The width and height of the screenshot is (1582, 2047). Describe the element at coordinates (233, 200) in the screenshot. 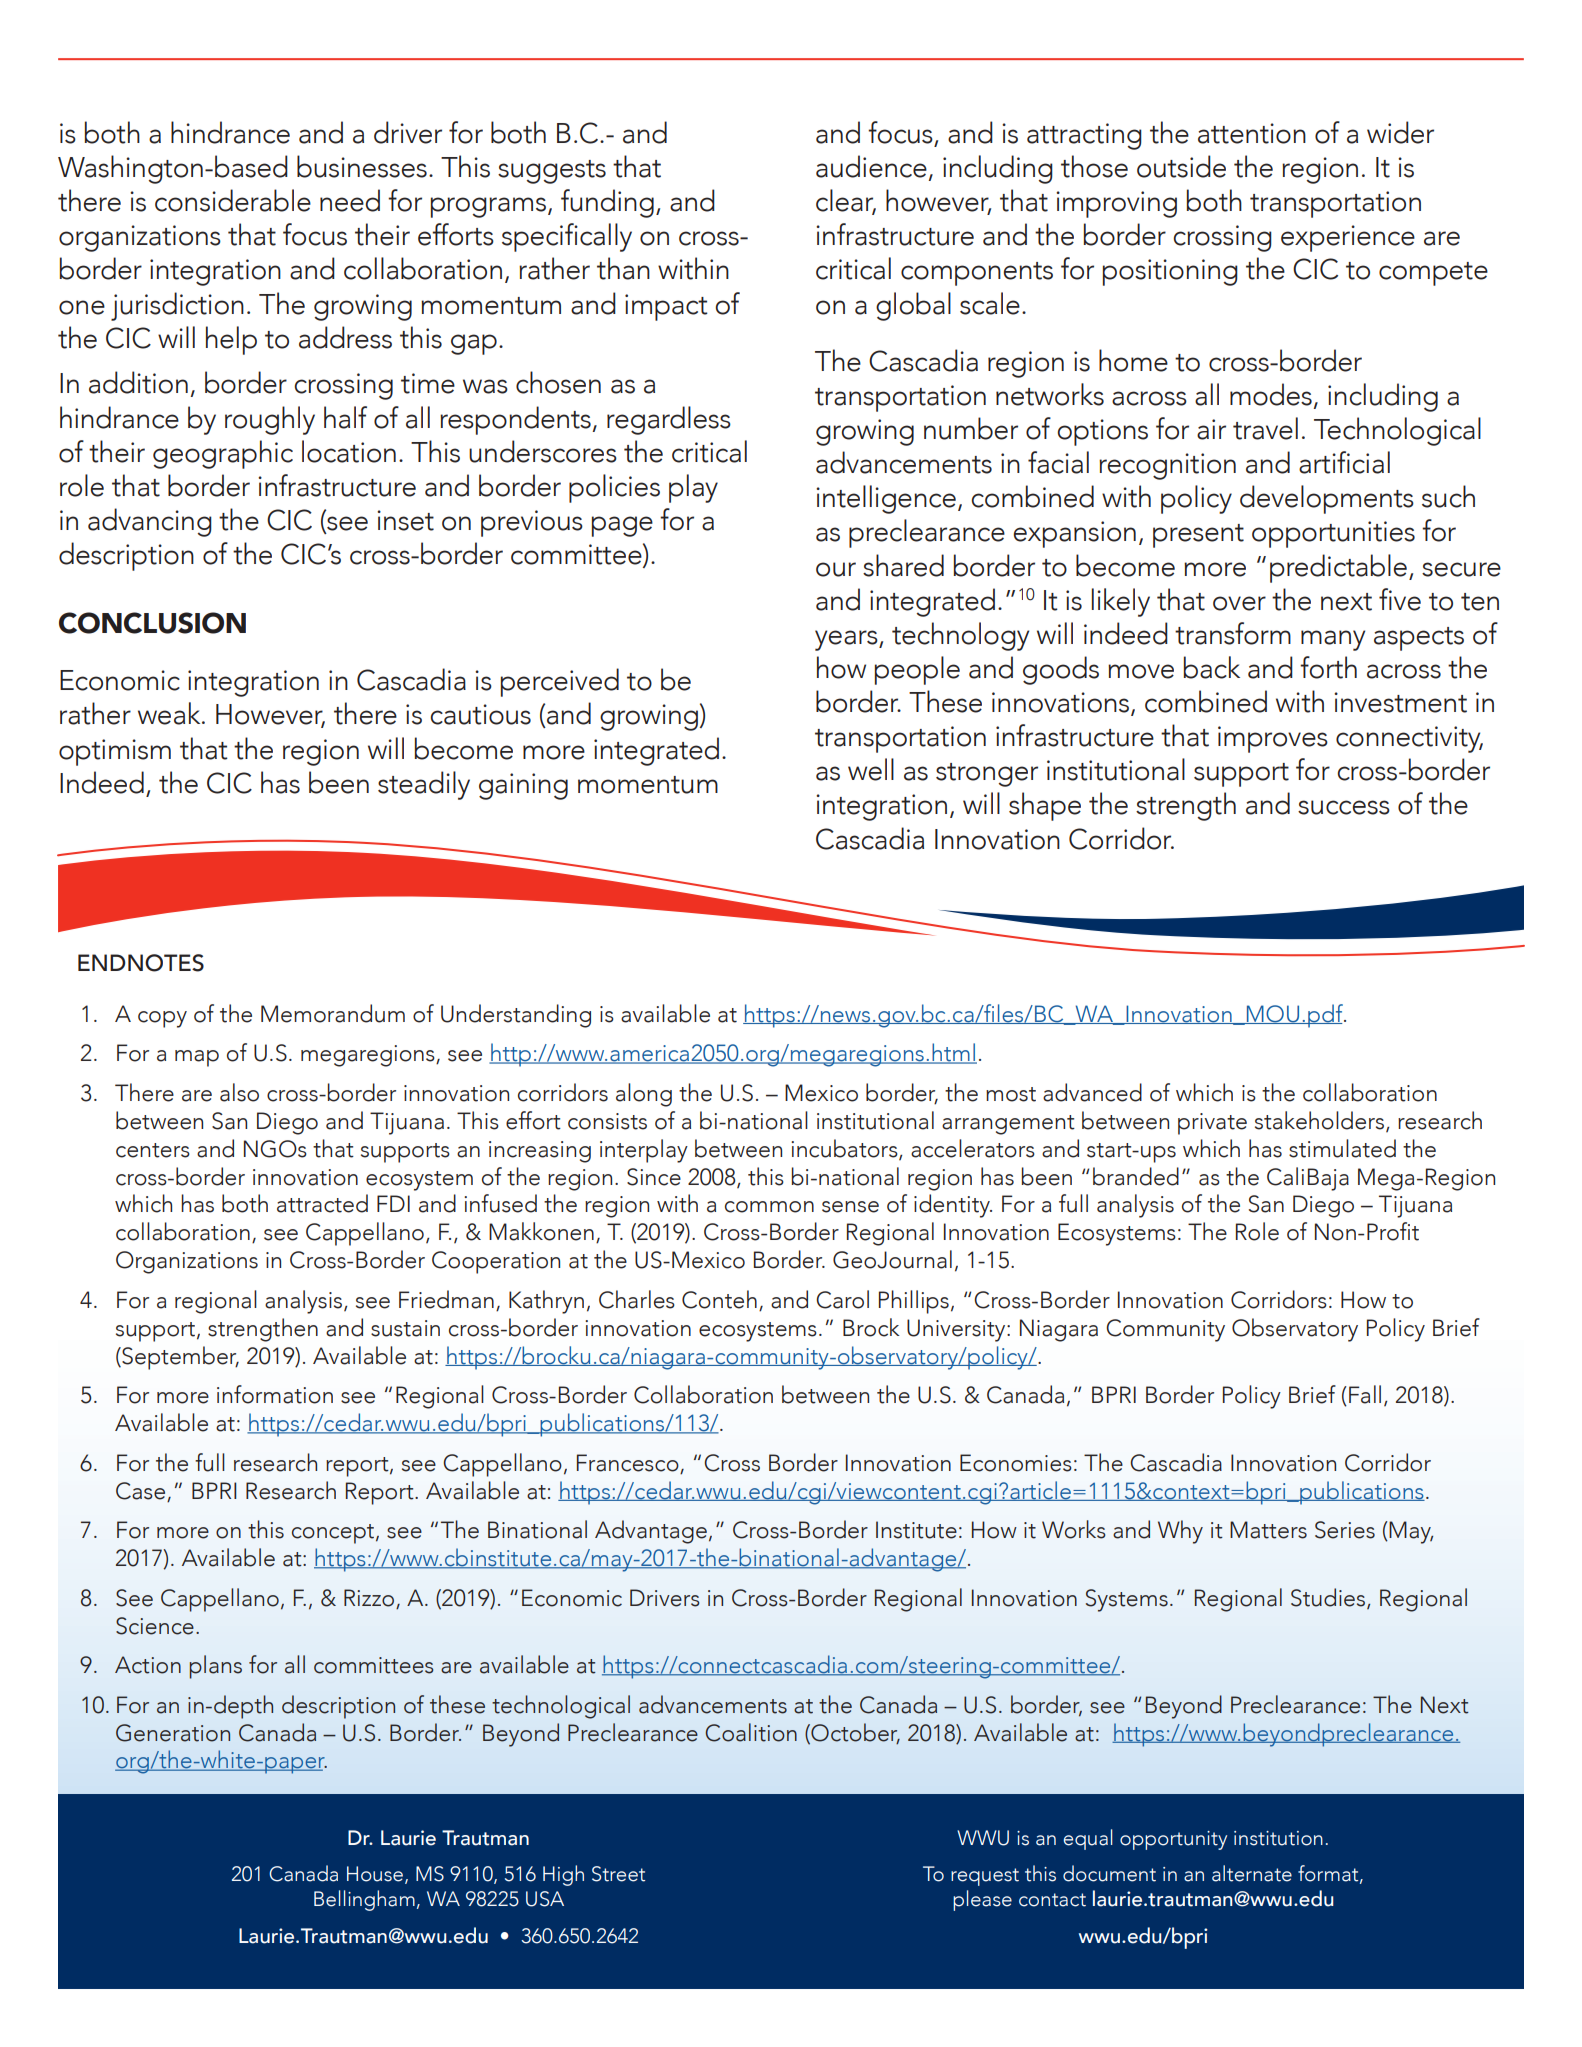

I see `considerable` at that location.
